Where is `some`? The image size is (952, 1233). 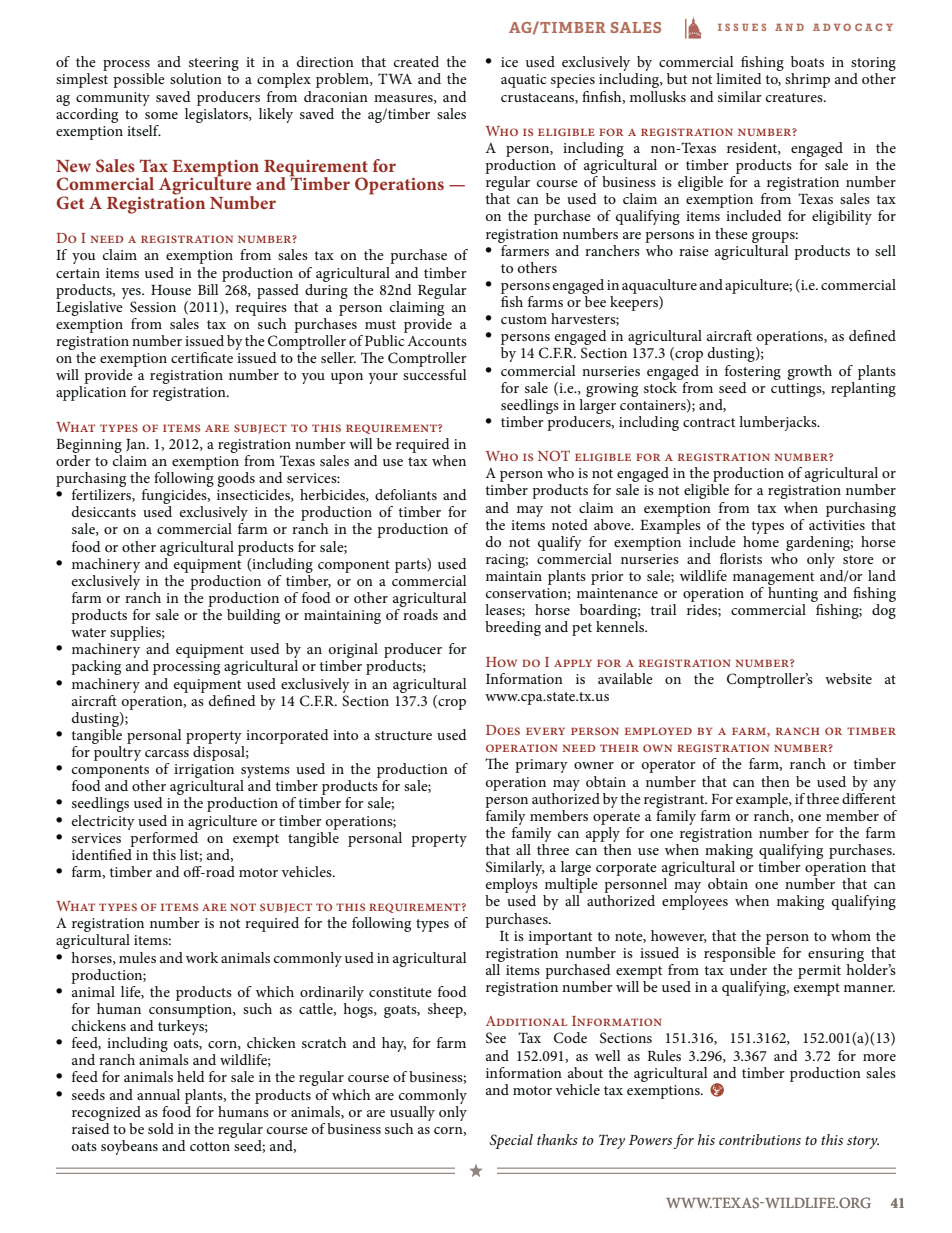
some is located at coordinates (161, 115).
